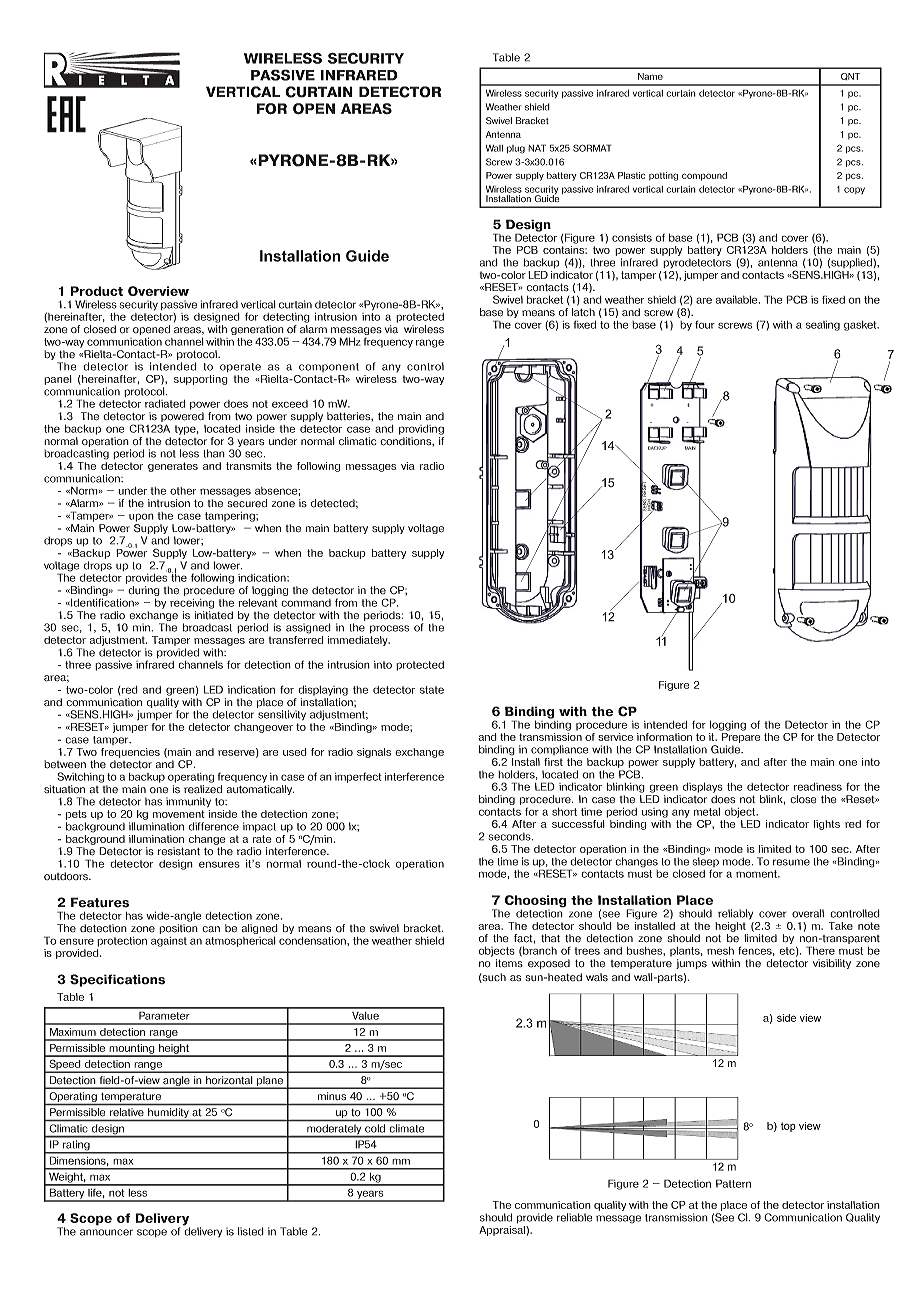 This screenshot has height=1308, width=924. Describe the element at coordinates (704, 176) in the screenshot. I see `compound` at that location.
